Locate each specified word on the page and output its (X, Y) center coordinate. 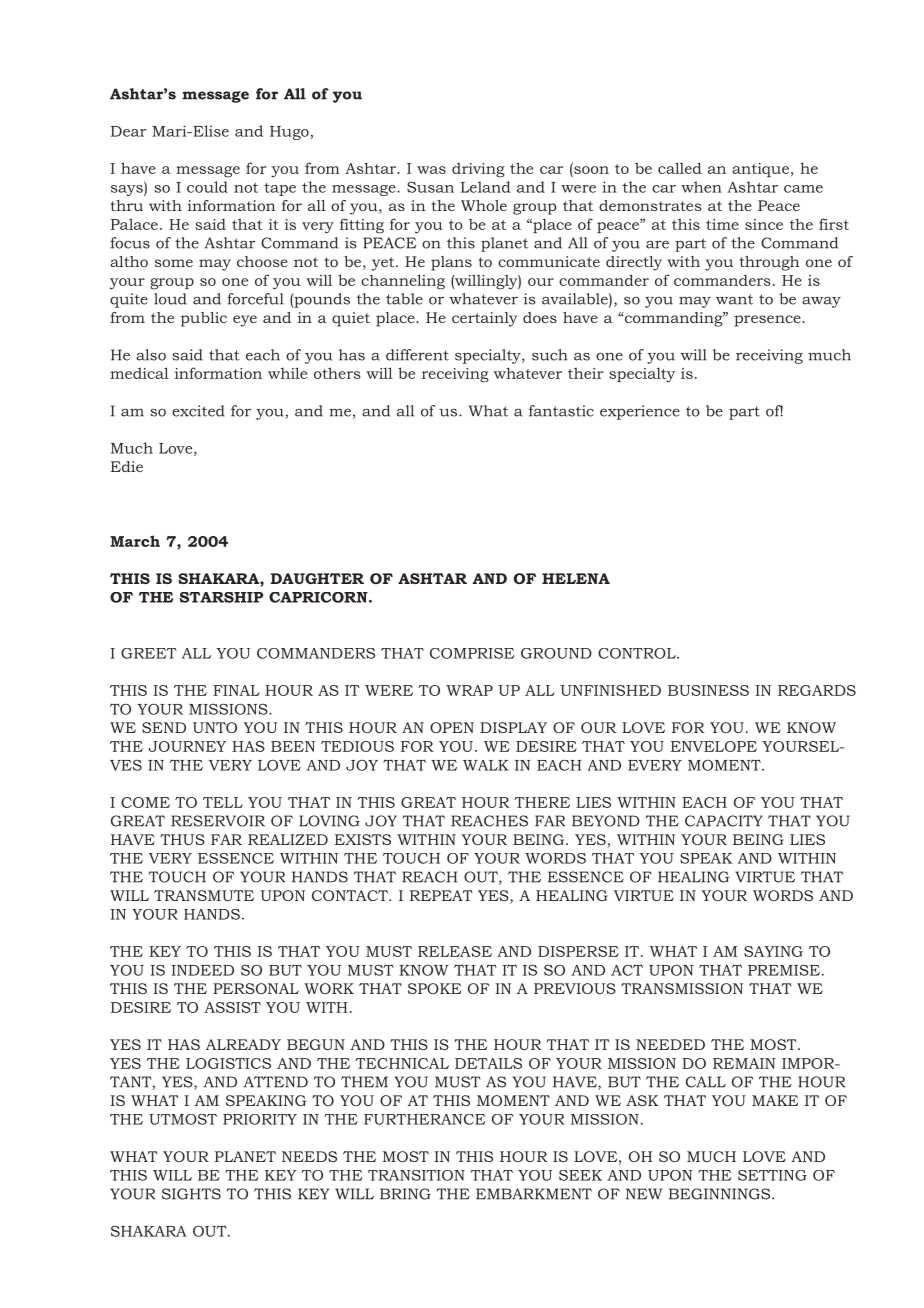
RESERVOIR (218, 821)
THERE (542, 802)
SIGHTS (191, 1194)
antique (760, 170)
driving (478, 170)
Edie (127, 466)
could (207, 187)
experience (640, 412)
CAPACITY (724, 821)
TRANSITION (416, 1175)
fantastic (561, 411)
